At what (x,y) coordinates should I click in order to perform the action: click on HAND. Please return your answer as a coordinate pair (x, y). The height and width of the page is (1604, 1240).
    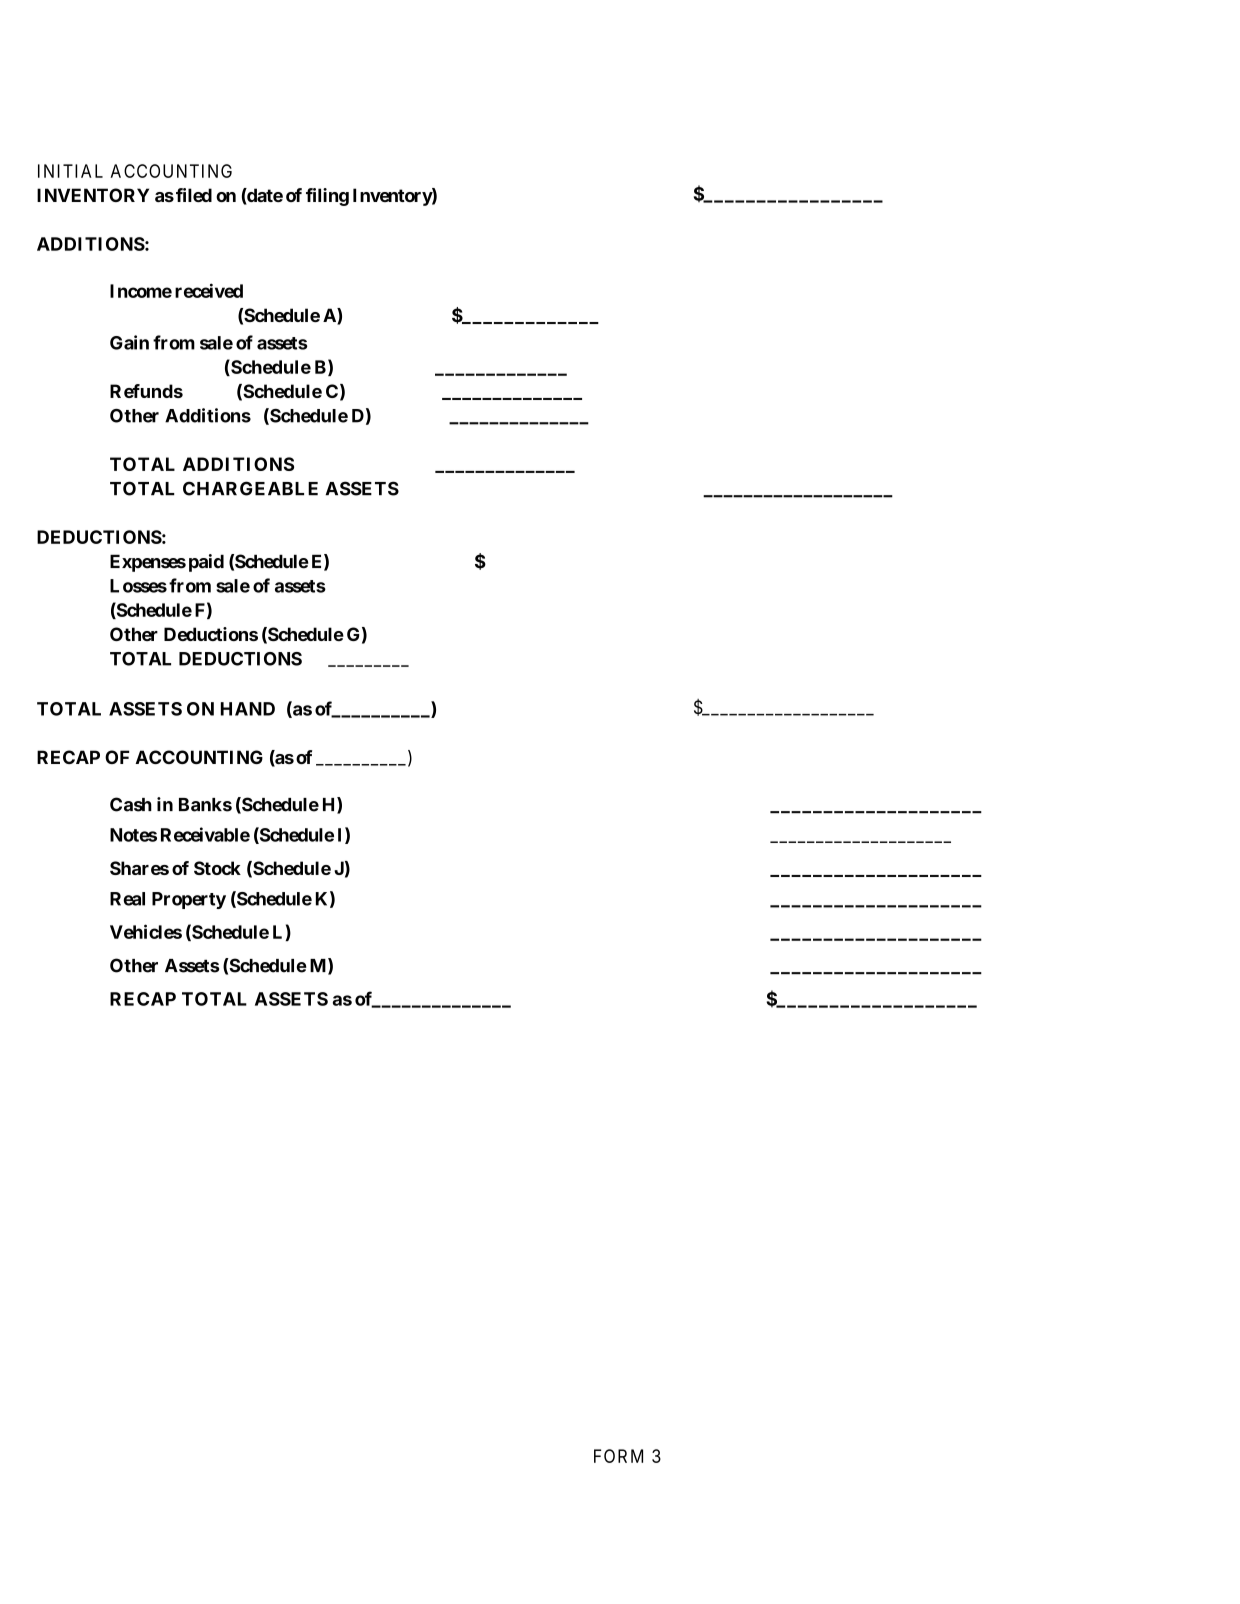
    Looking at the image, I should click on (248, 709).
